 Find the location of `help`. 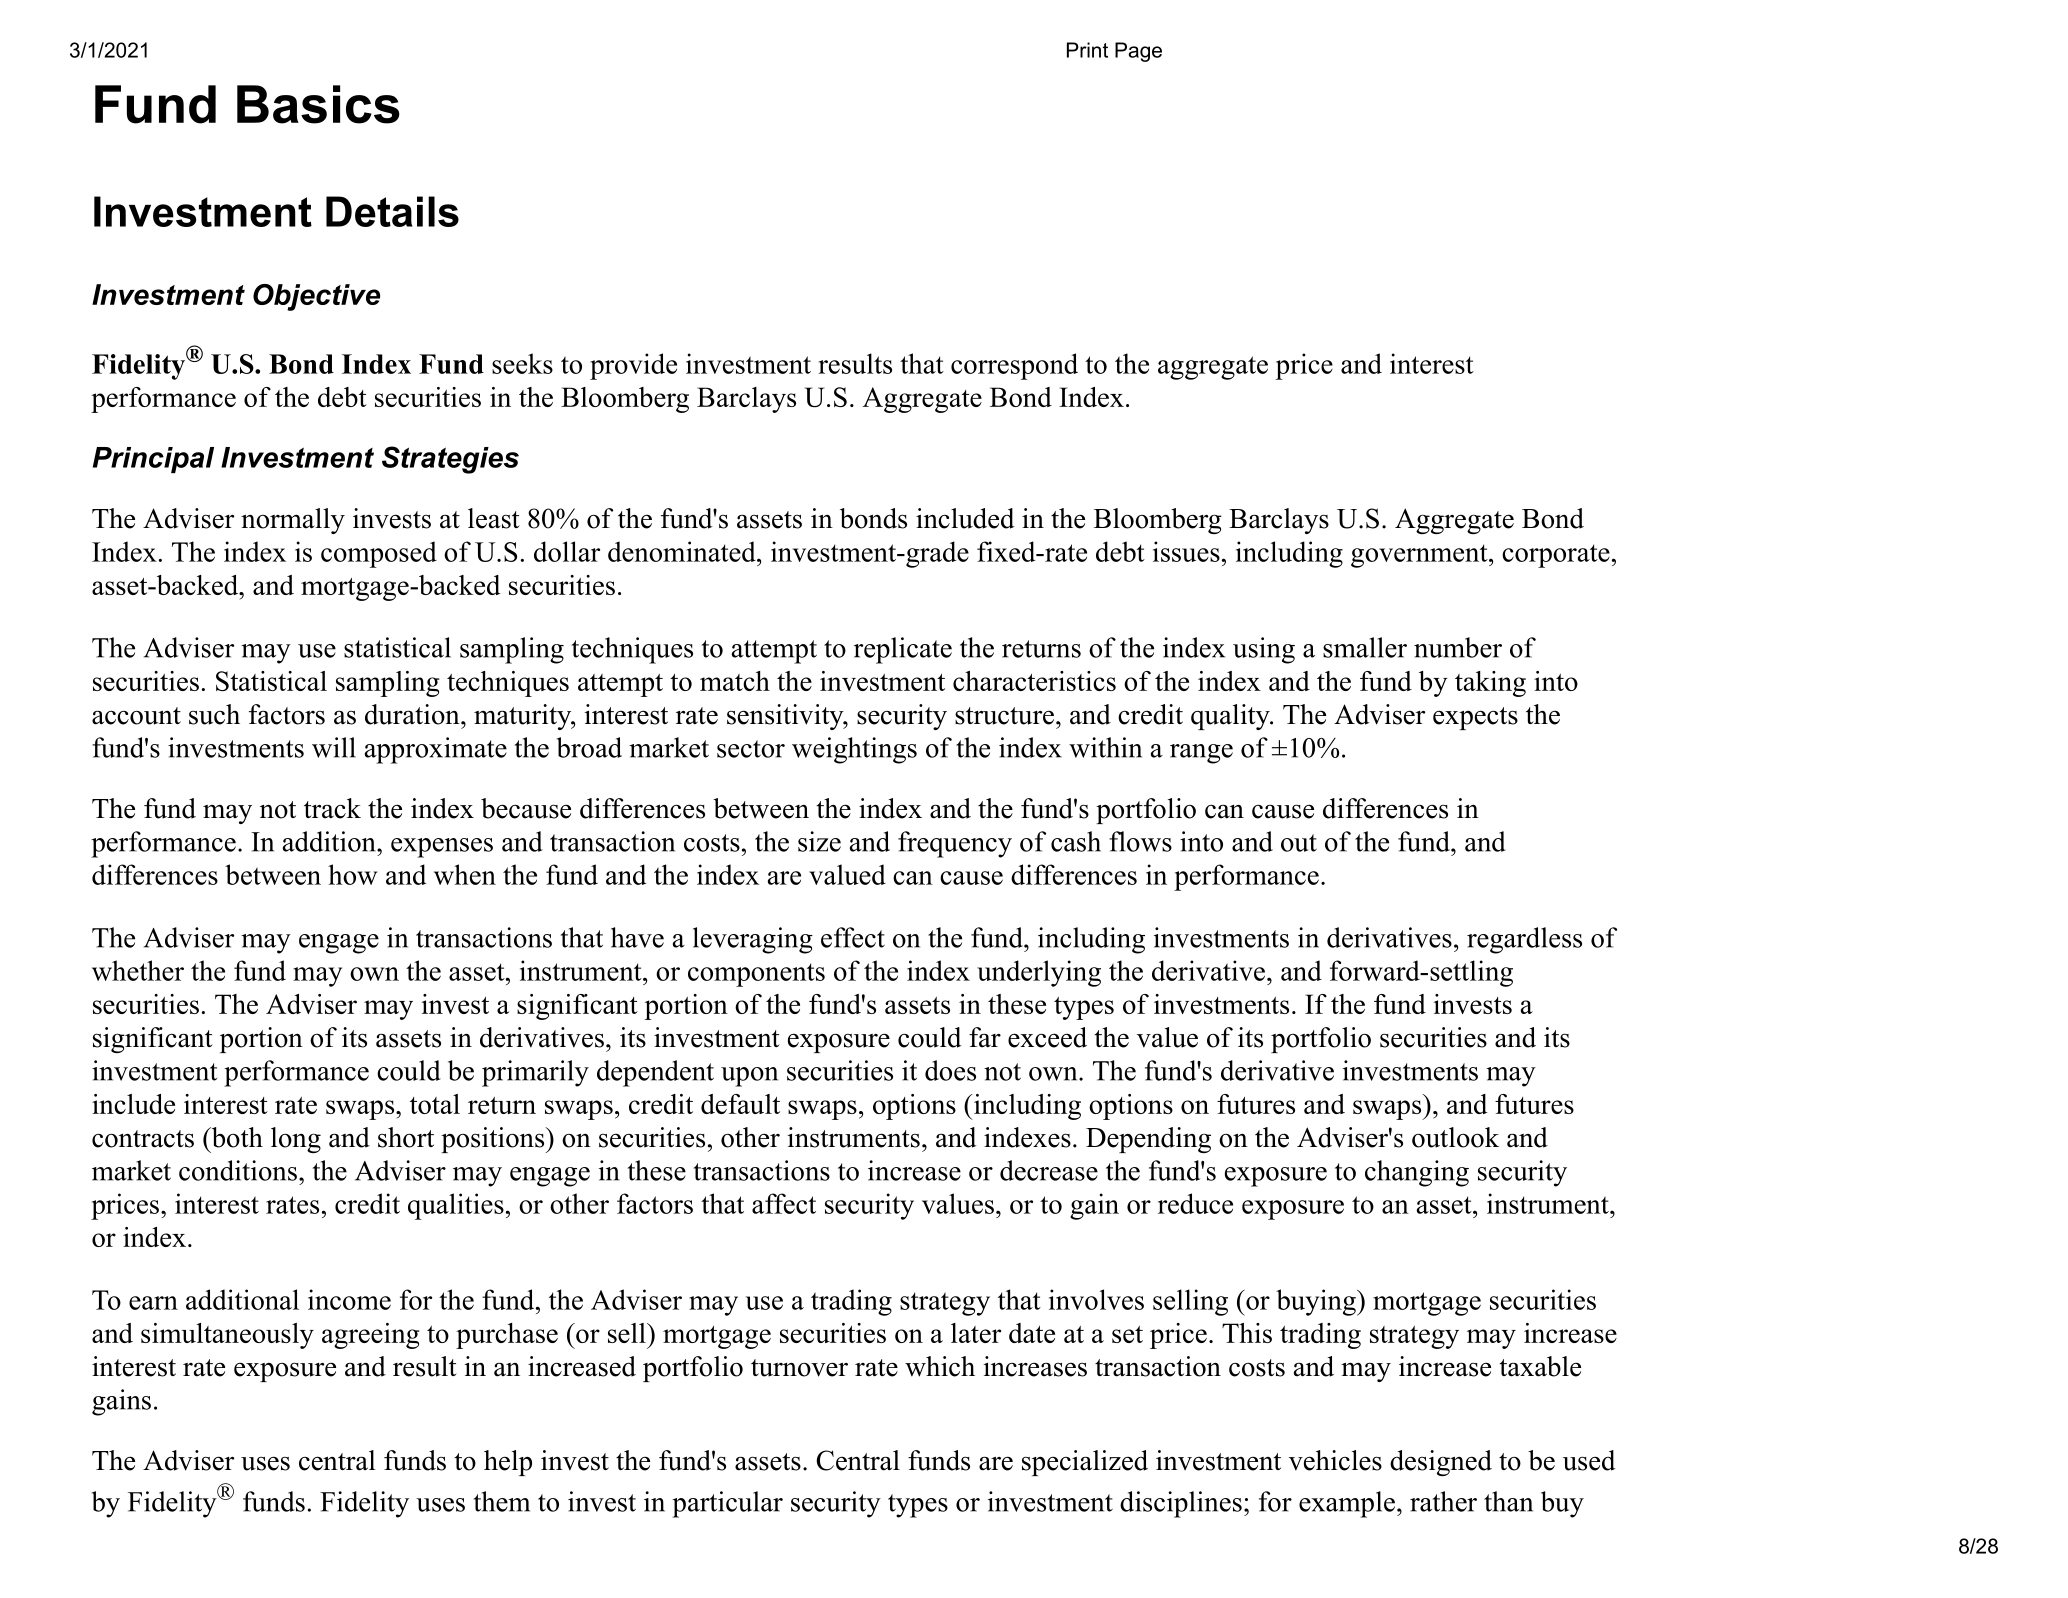

help is located at coordinates (508, 1463).
